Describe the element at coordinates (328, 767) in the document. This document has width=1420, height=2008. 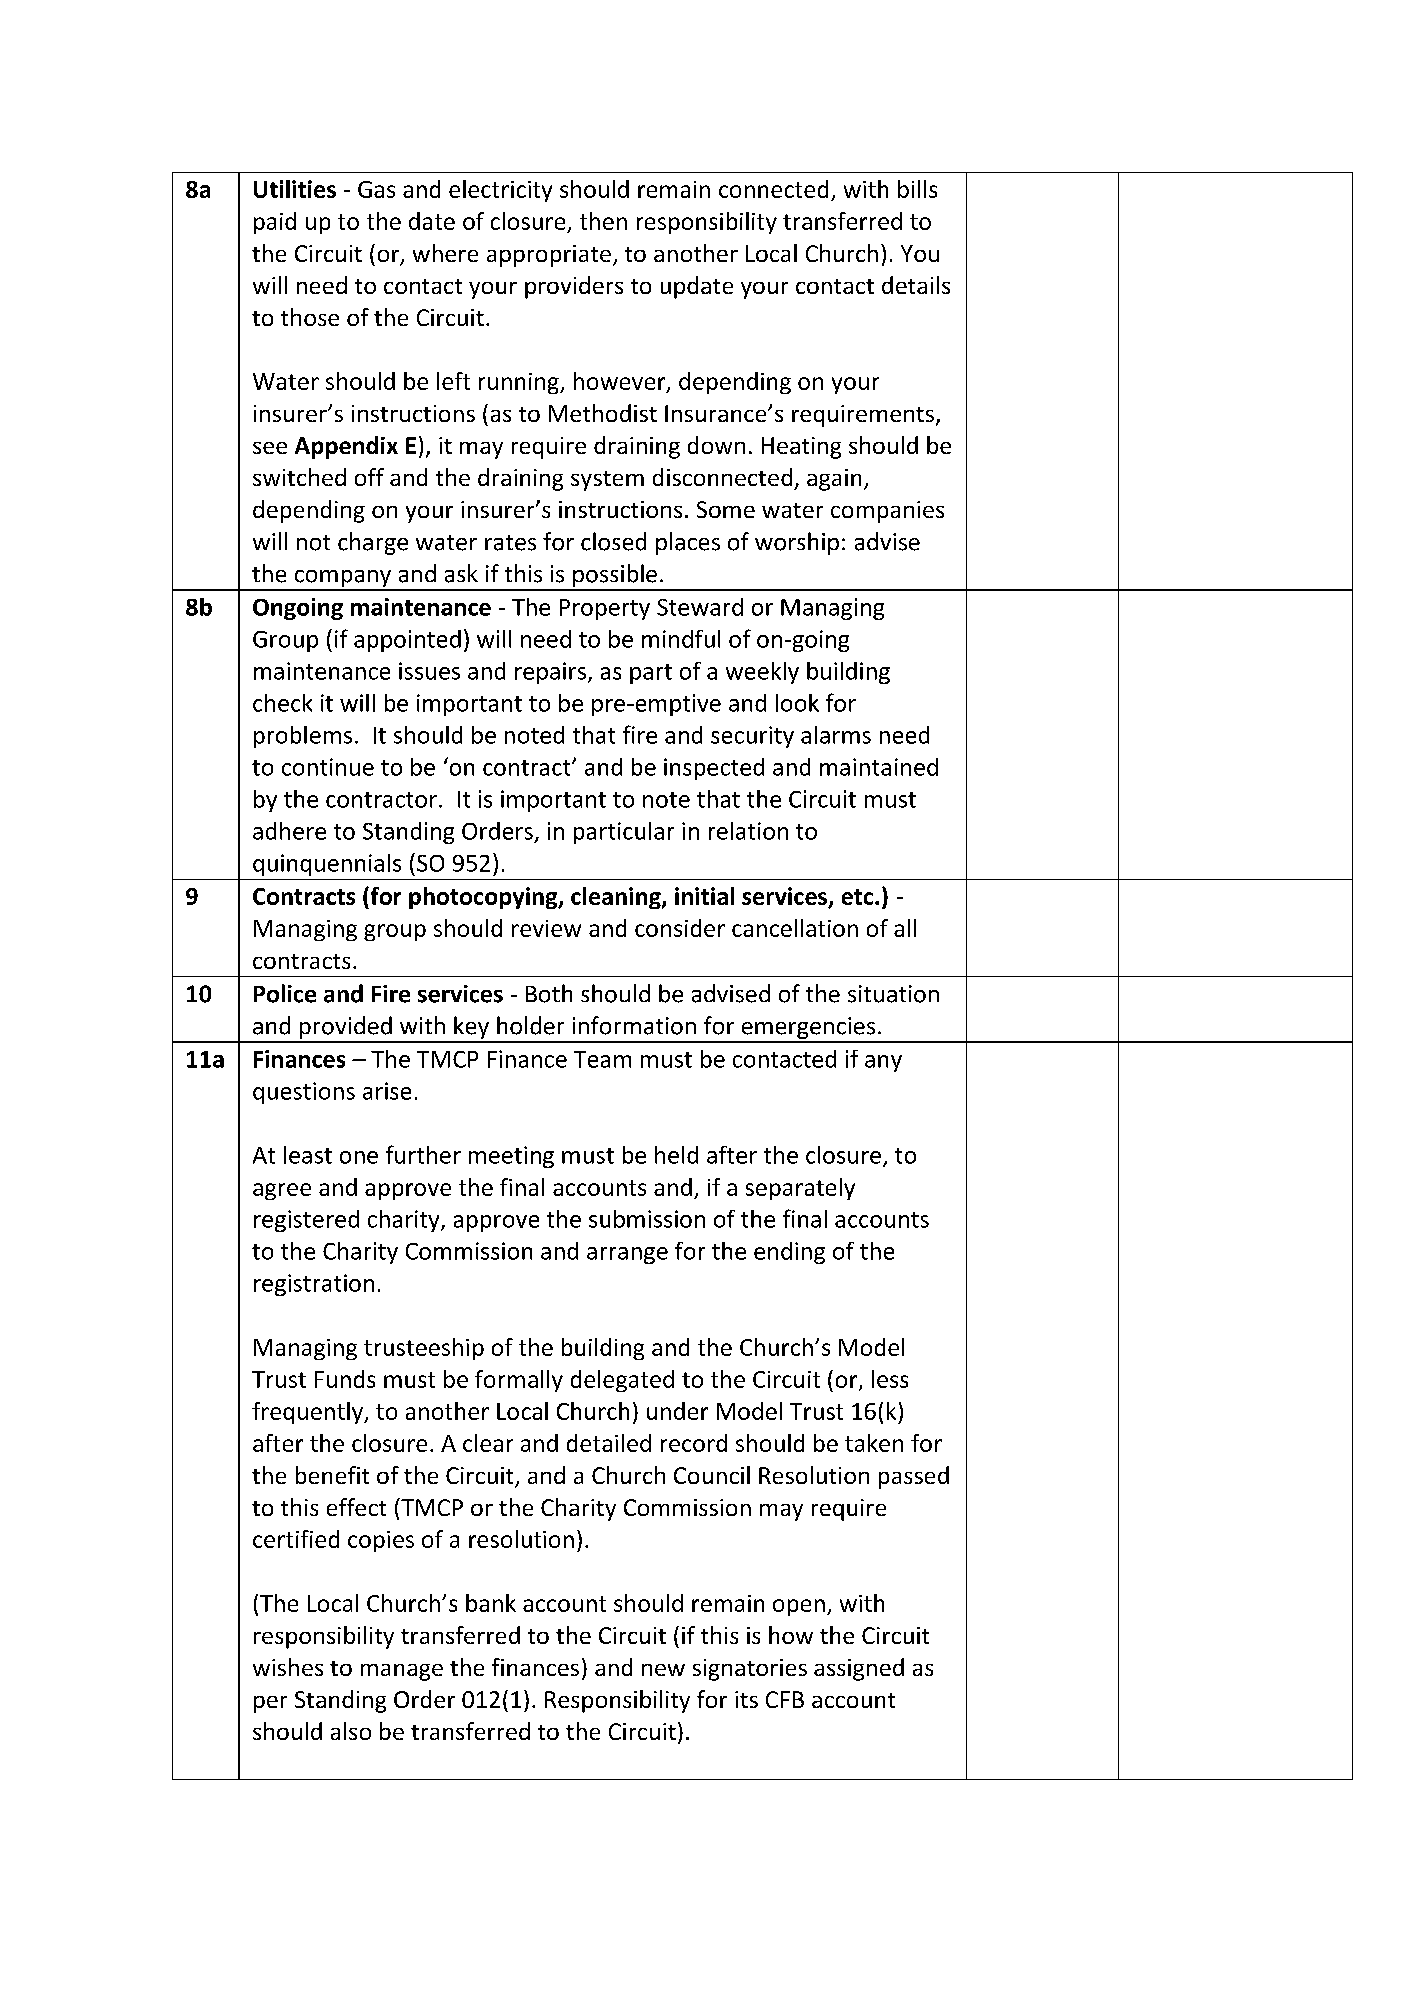
I see `continue` at that location.
